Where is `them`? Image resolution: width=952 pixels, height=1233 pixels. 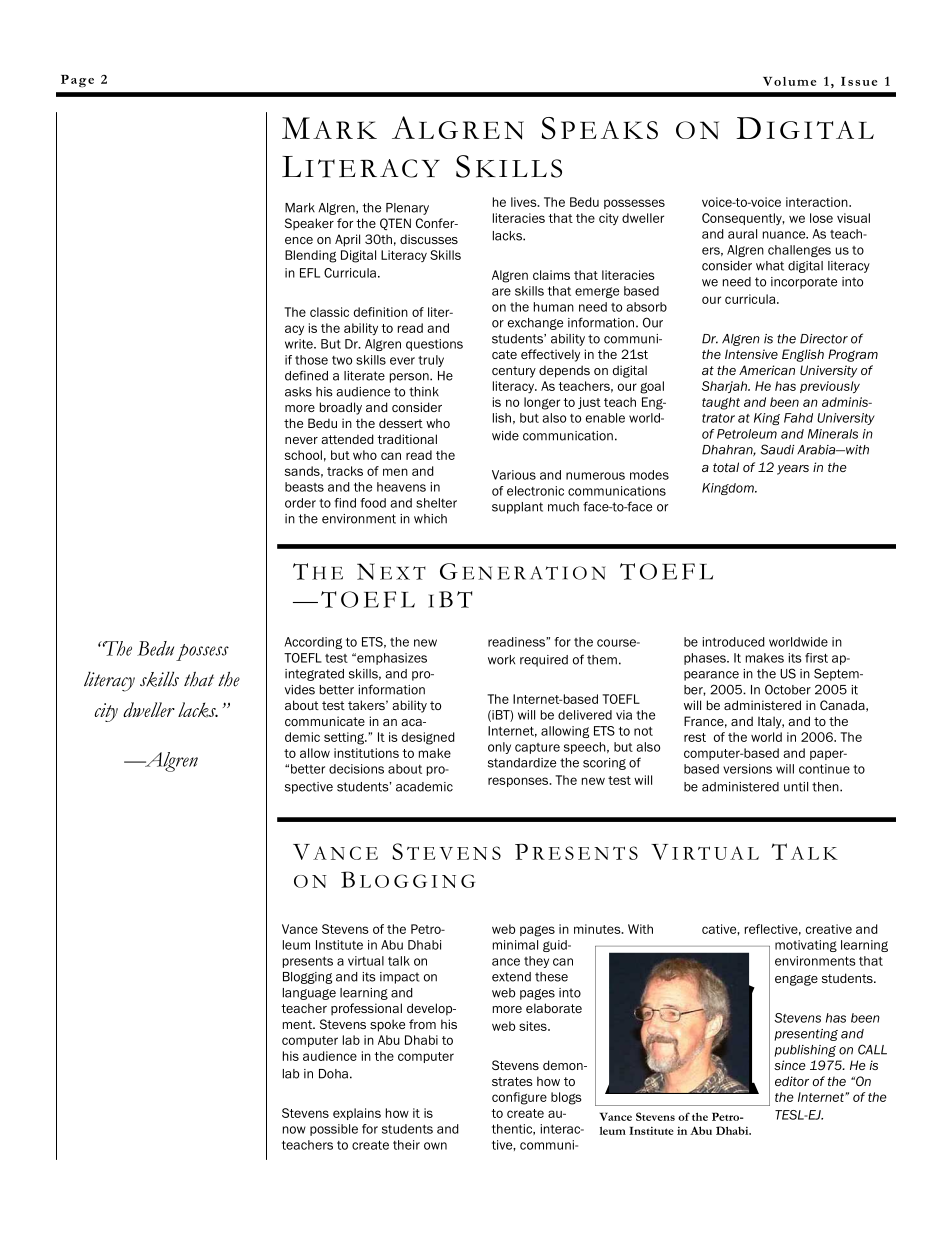
them is located at coordinates (602, 660).
